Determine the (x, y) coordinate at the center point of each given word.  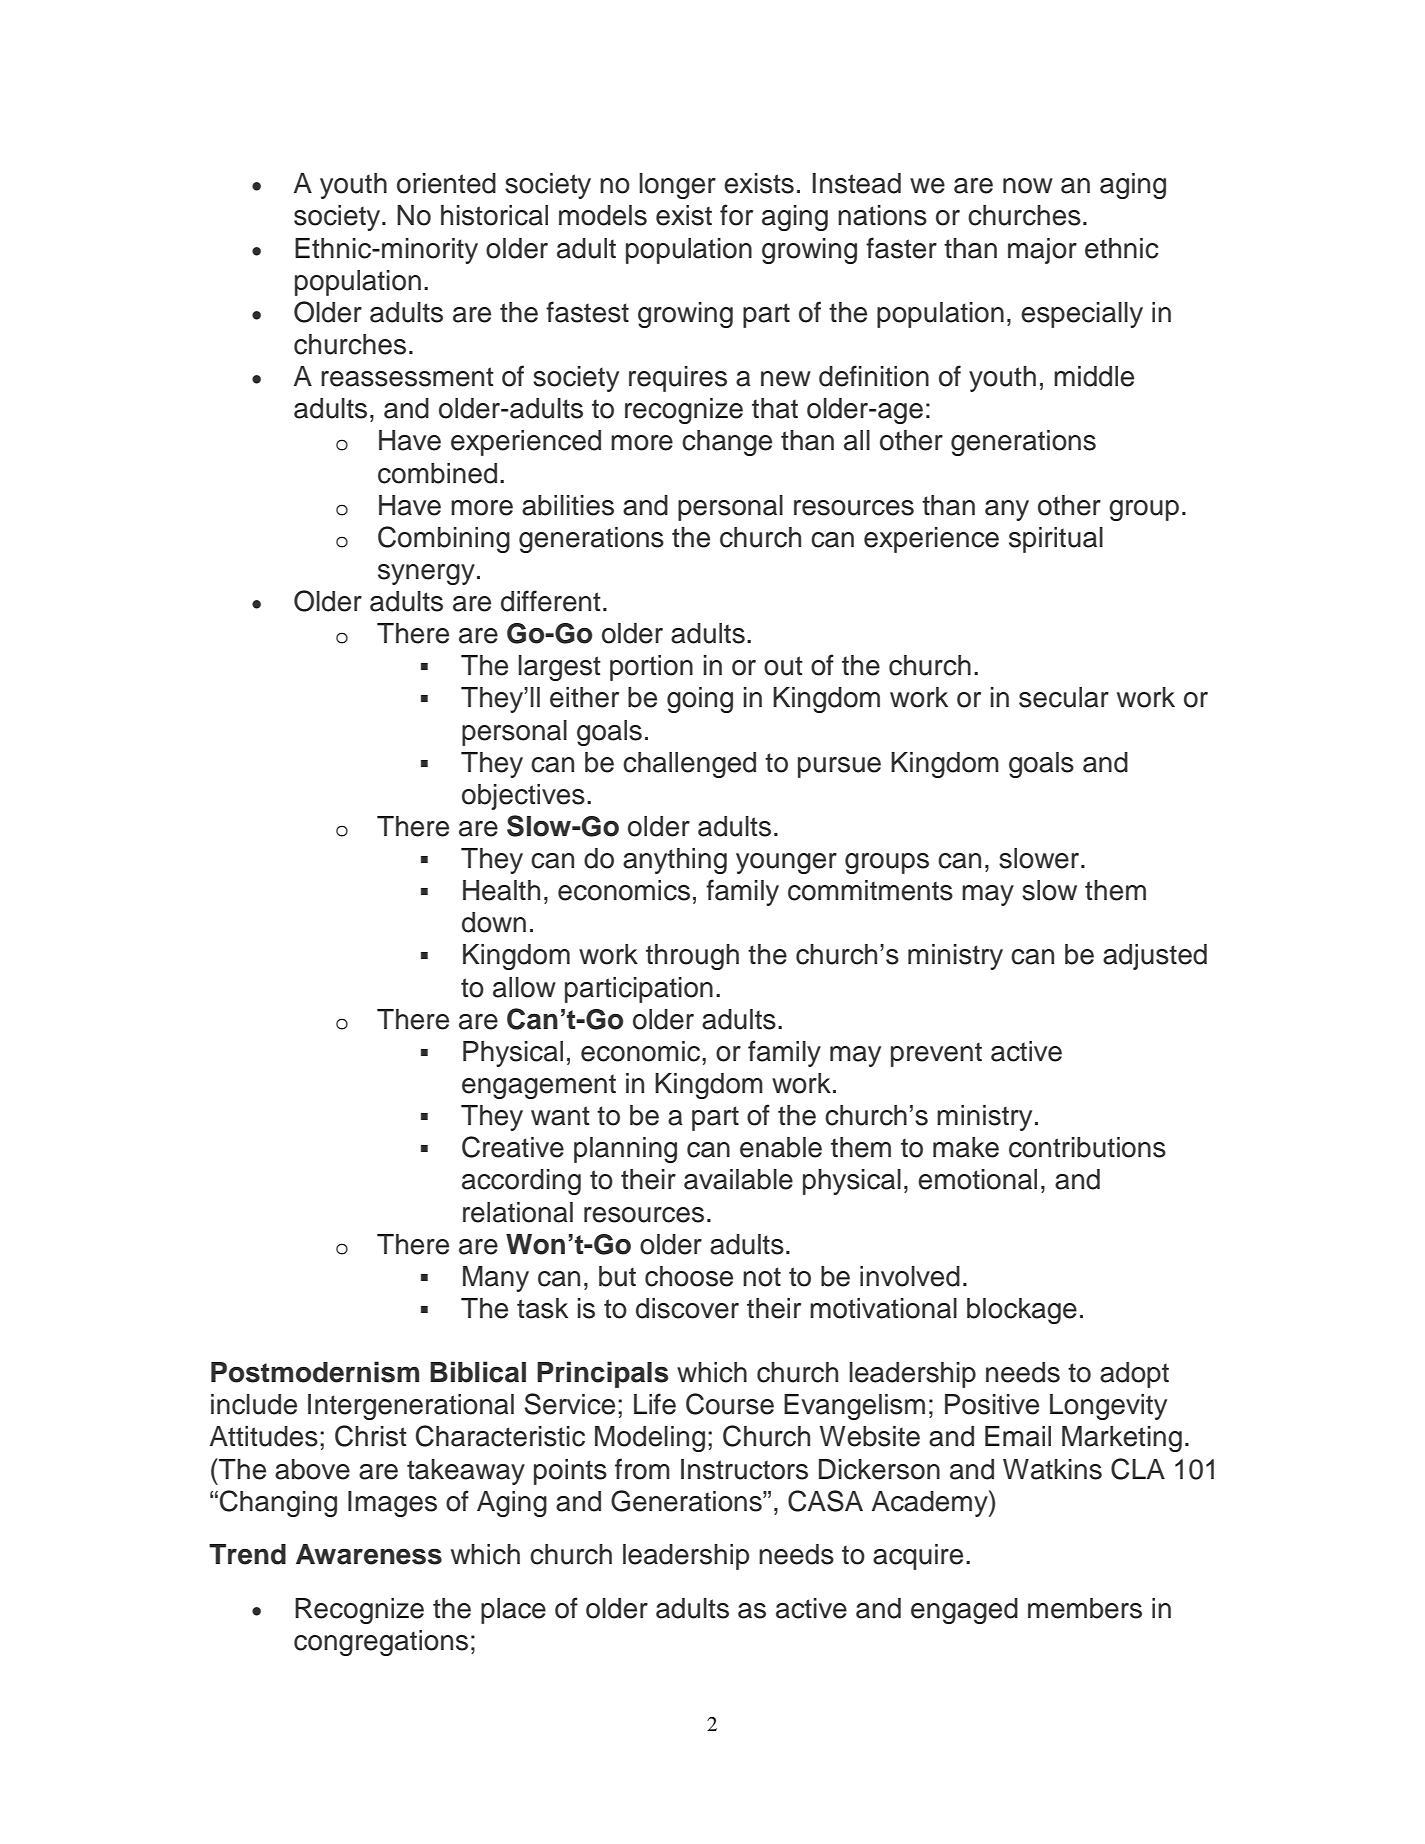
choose (689, 1276)
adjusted (1155, 957)
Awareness (369, 1554)
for (736, 215)
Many (496, 1279)
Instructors (744, 1469)
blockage (1022, 1311)
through (692, 957)
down (494, 922)
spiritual (1056, 540)
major (1042, 251)
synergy (426, 574)
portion (651, 668)
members (1085, 1608)
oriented (446, 183)
